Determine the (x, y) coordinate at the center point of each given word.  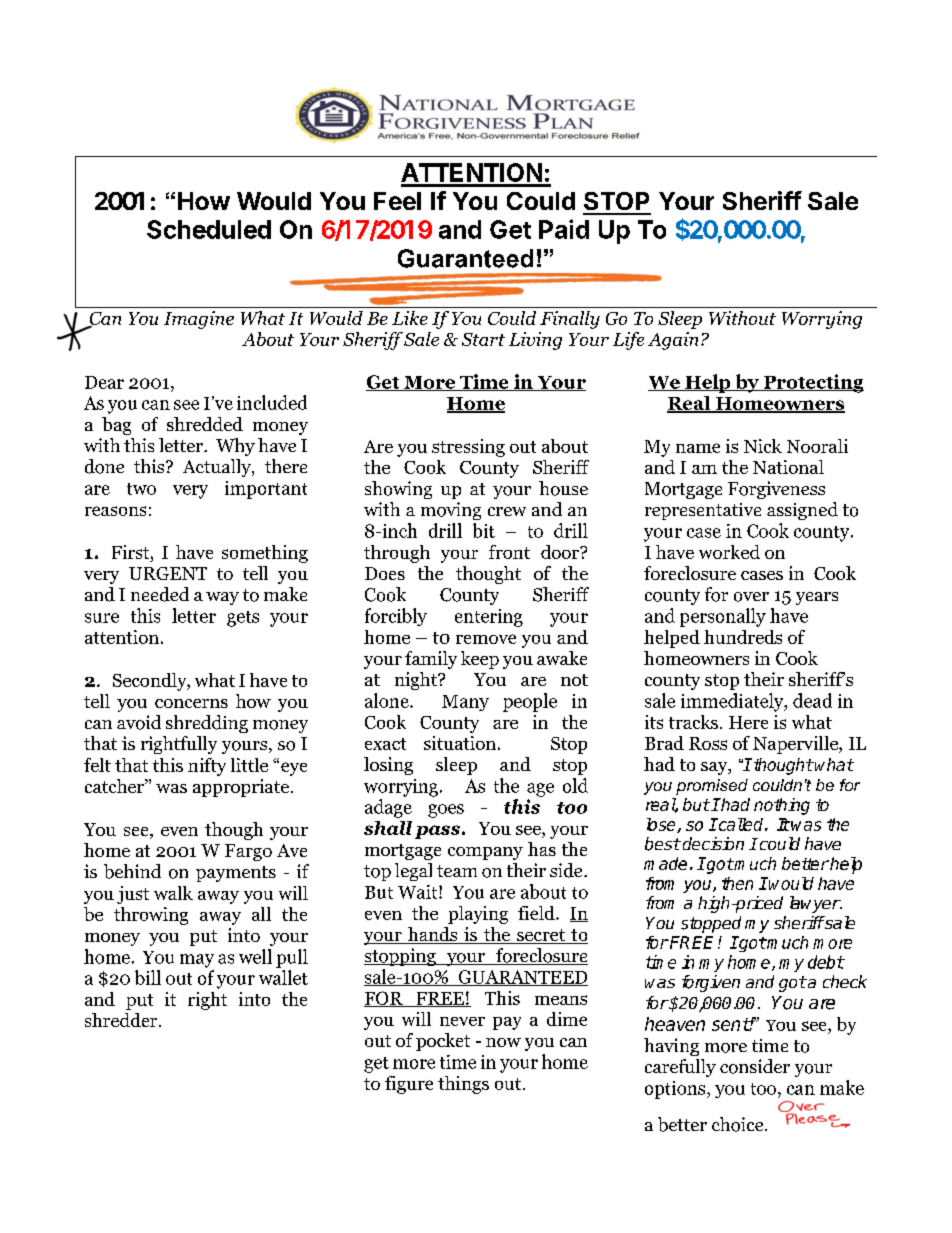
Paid (564, 229)
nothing (782, 806)
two (141, 489)
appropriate (241, 788)
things (463, 1085)
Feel (397, 201)
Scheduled (209, 229)
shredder (122, 1020)
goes (446, 811)
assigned (802, 511)
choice (739, 1124)
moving (451, 511)
